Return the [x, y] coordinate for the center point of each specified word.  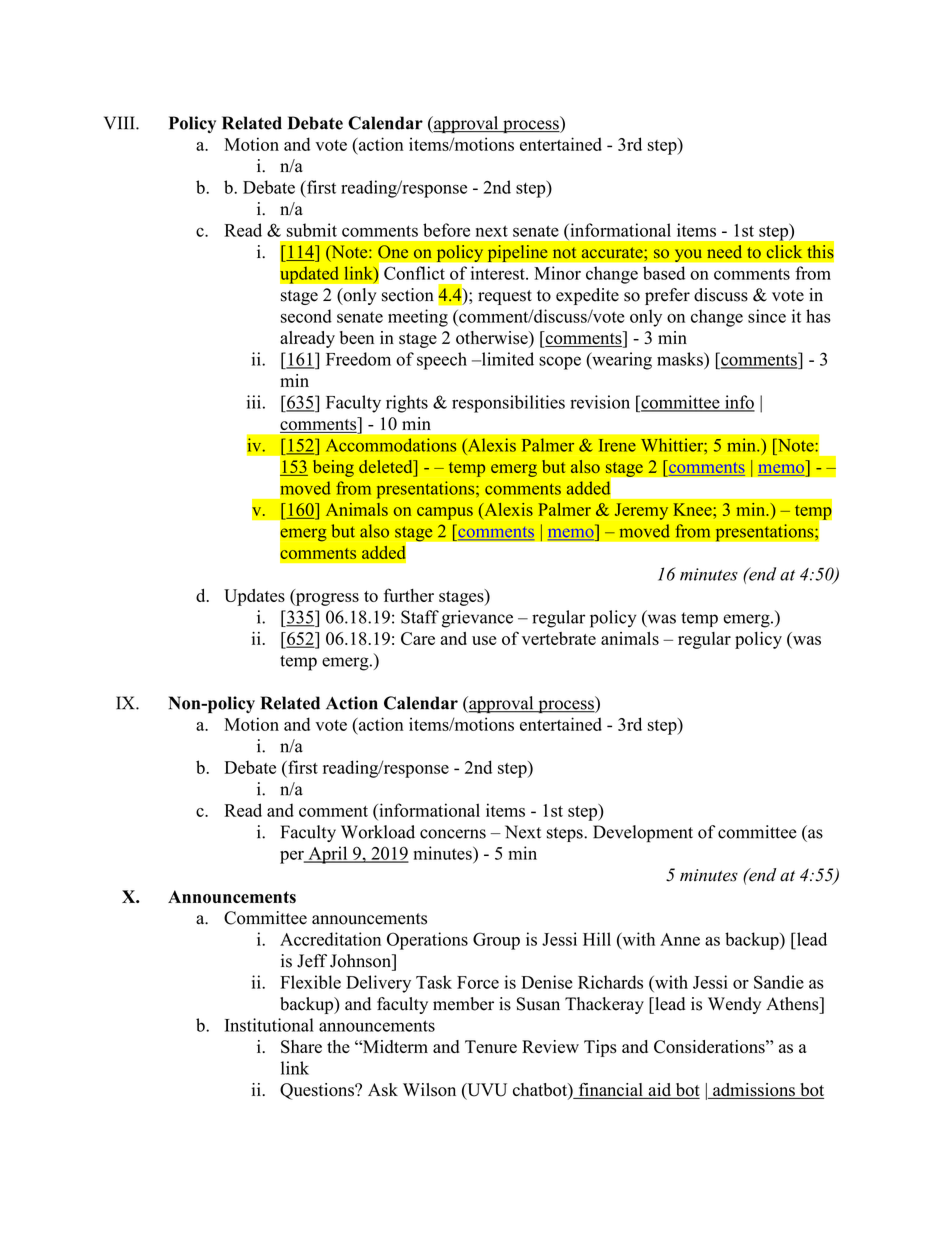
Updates [254, 597]
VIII [120, 123]
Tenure [491, 1046]
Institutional [269, 1025]
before [446, 230]
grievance [477, 619]
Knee [694, 509]
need [724, 251]
